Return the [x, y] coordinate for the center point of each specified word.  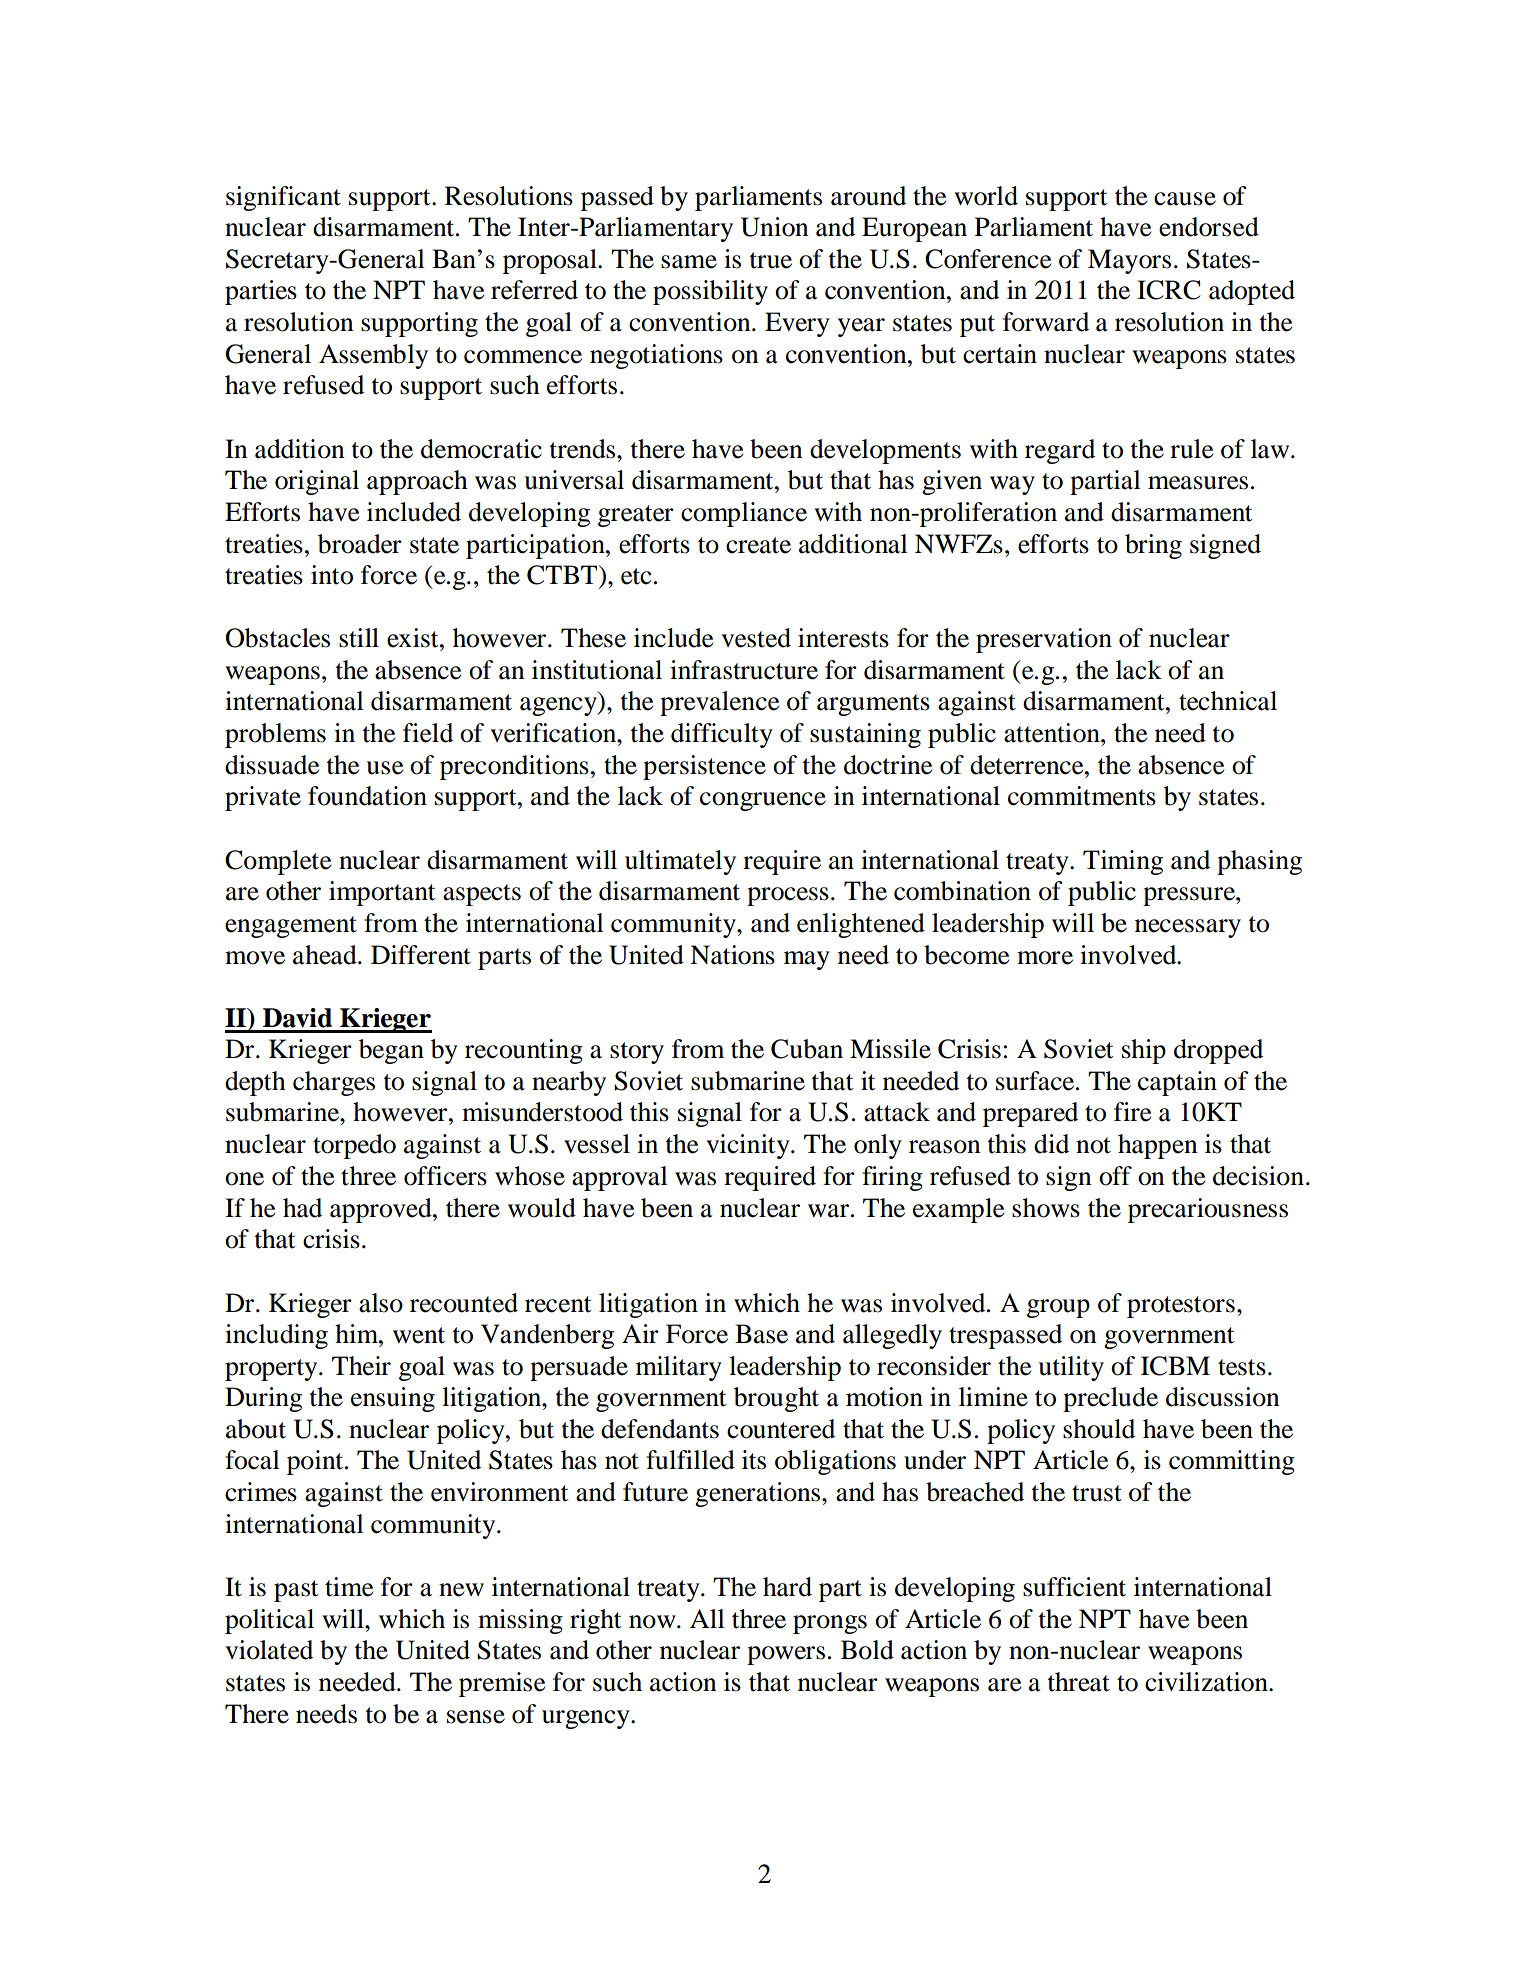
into [332, 575]
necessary [1188, 928]
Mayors [1129, 261]
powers [786, 1655]
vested [756, 638]
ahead [326, 955]
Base [761, 1334]
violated [269, 1650]
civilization [1207, 1682]
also [381, 1303]
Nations [732, 955]
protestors [1181, 1307]
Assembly [373, 356]
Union [775, 227]
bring [1153, 546]
